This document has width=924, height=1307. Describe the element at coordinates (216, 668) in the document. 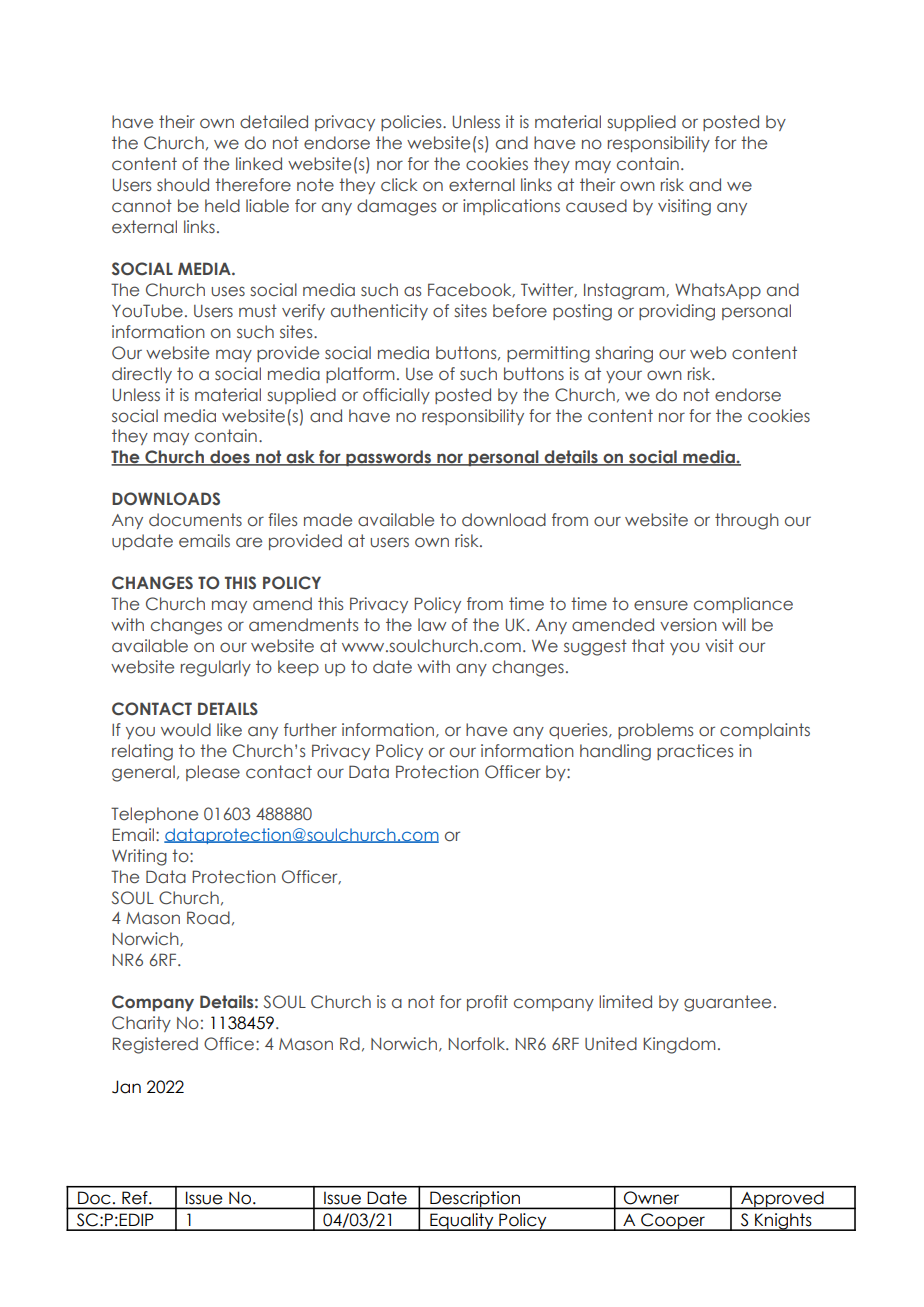

I see `regularly` at that location.
